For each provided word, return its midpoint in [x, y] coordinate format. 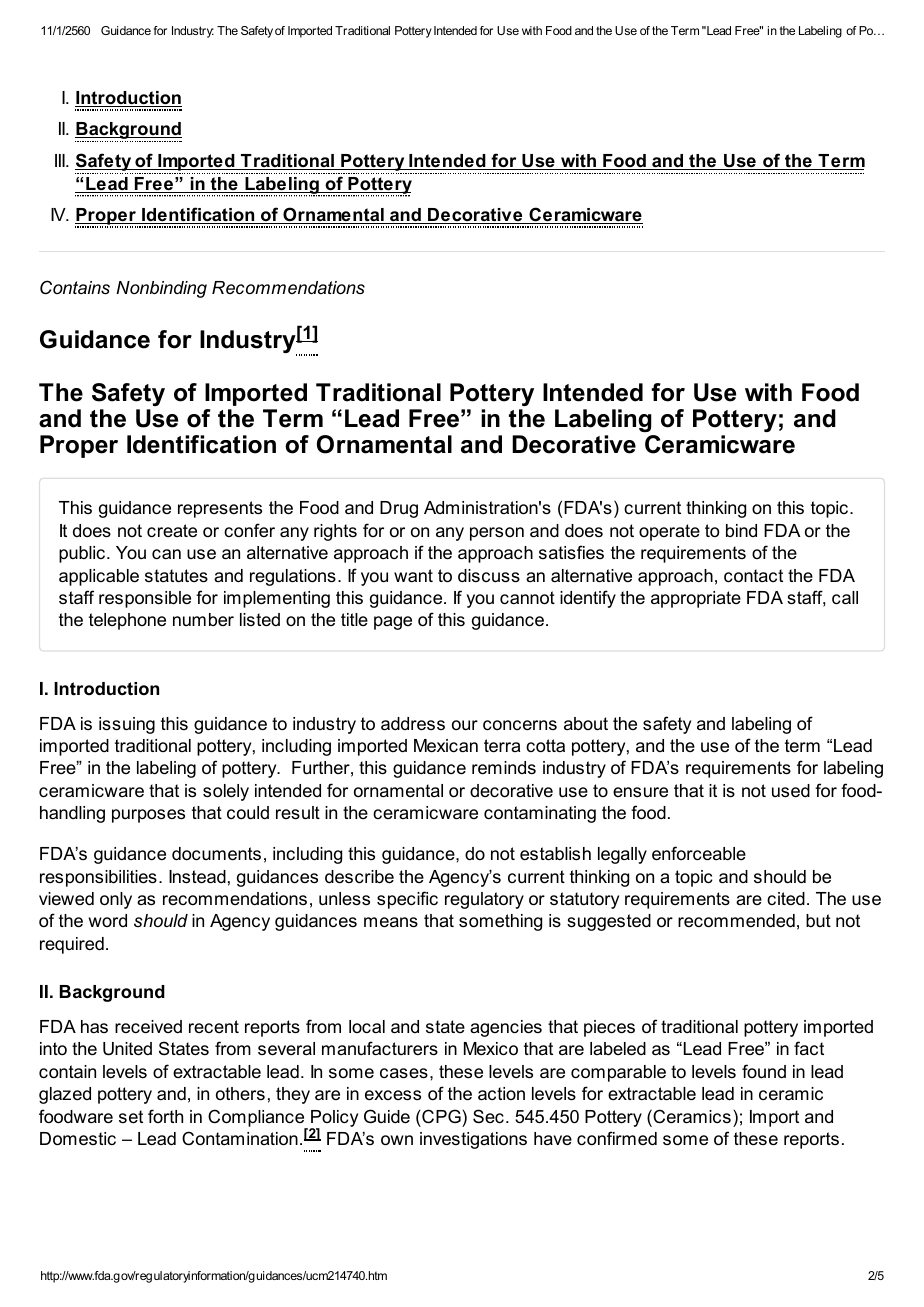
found [764, 1071]
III [61, 160]
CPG [441, 1116]
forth [165, 1116]
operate [669, 532]
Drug [399, 509]
